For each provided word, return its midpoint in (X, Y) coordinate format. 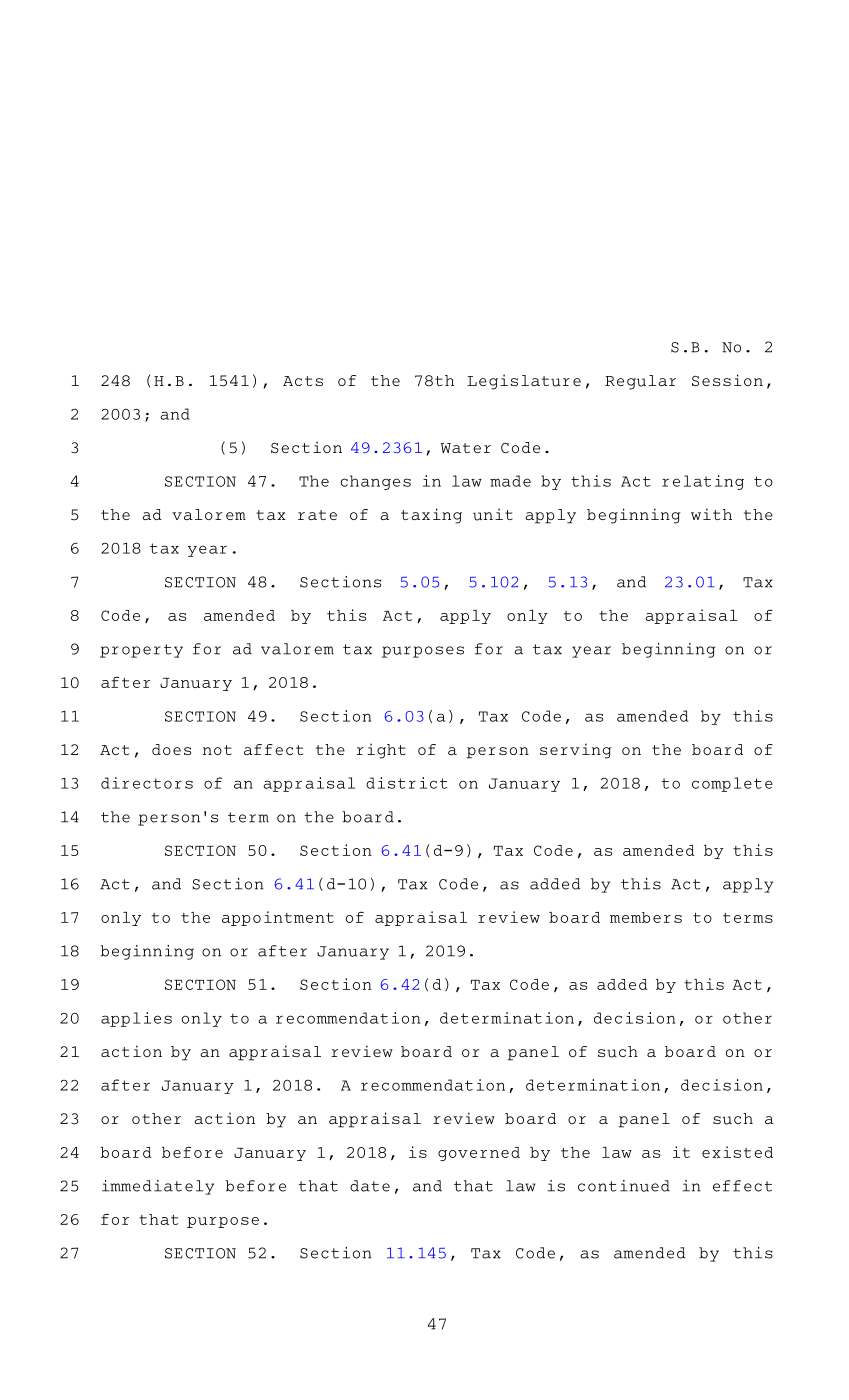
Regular (640, 382)
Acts (303, 381)
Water (466, 448)
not (217, 750)
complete (732, 784)
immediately (158, 1187)
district (407, 783)
